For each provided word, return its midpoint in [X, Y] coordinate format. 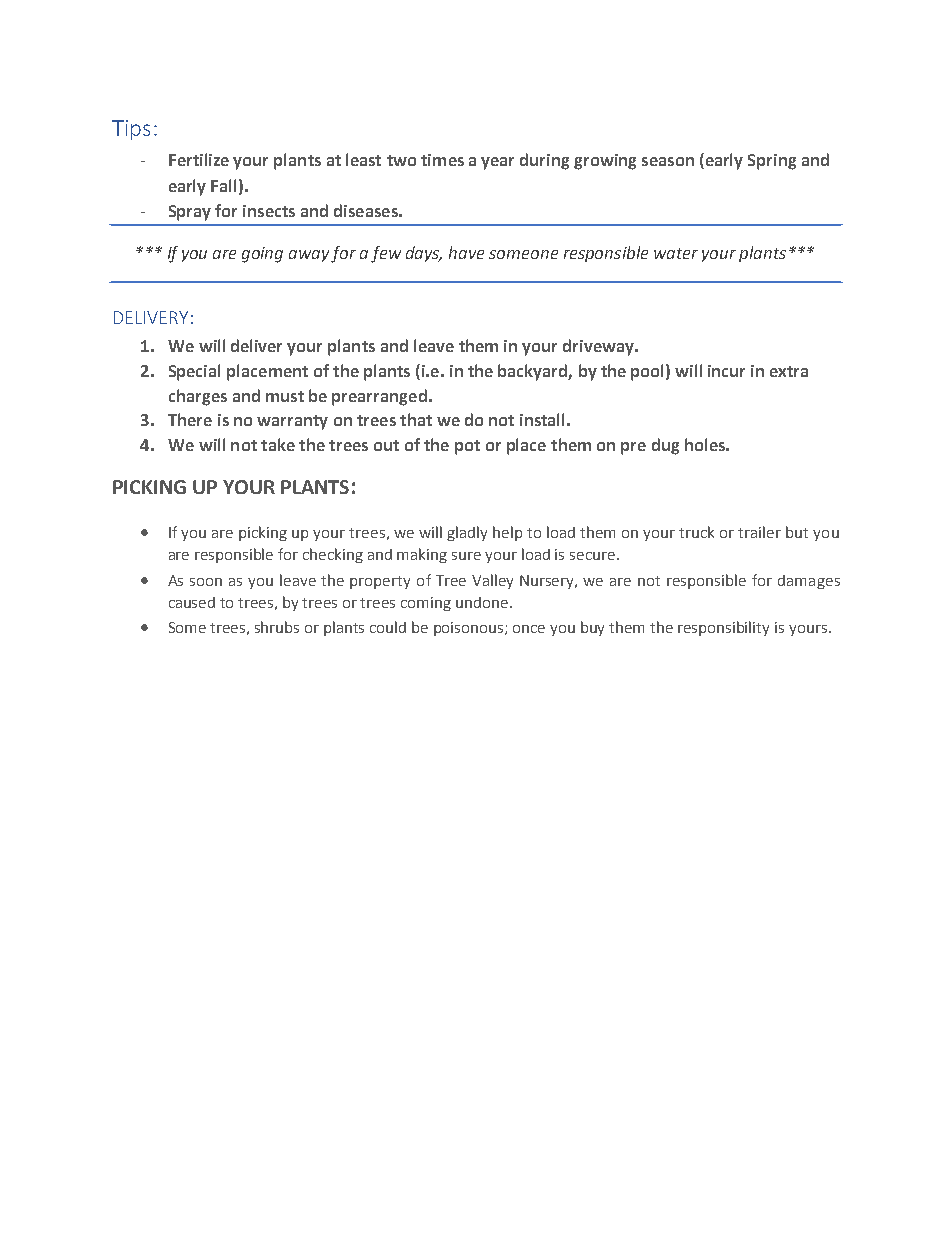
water [676, 253]
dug [665, 446]
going [262, 255]
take [278, 444]
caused [192, 602]
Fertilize [199, 159]
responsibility [723, 628]
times [442, 160]
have [466, 252]
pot [467, 447]
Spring [772, 162]
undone [483, 602]
